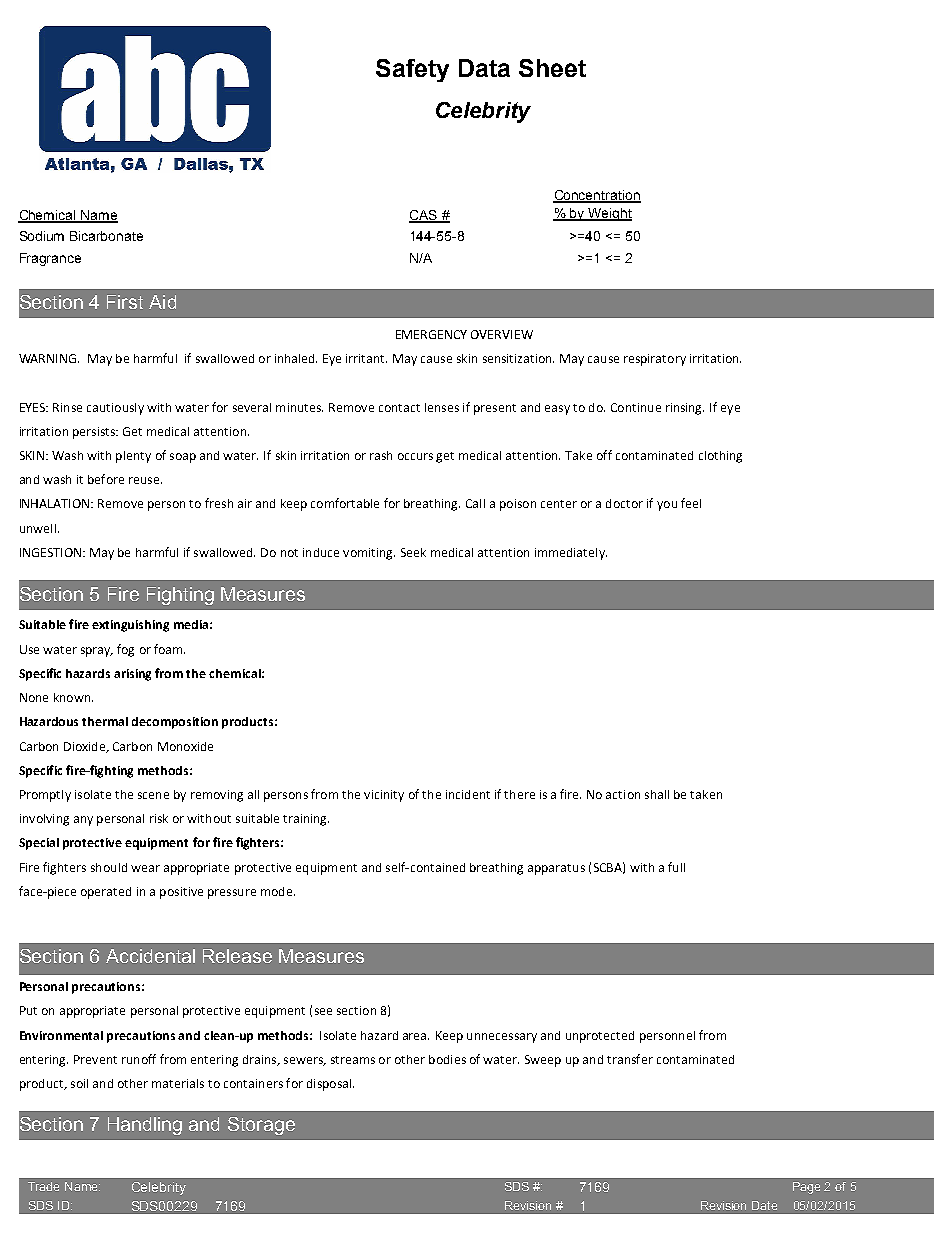 This screenshot has height=1233, width=952. Describe the element at coordinates (552, 68) in the screenshot. I see `Sheet` at that location.
